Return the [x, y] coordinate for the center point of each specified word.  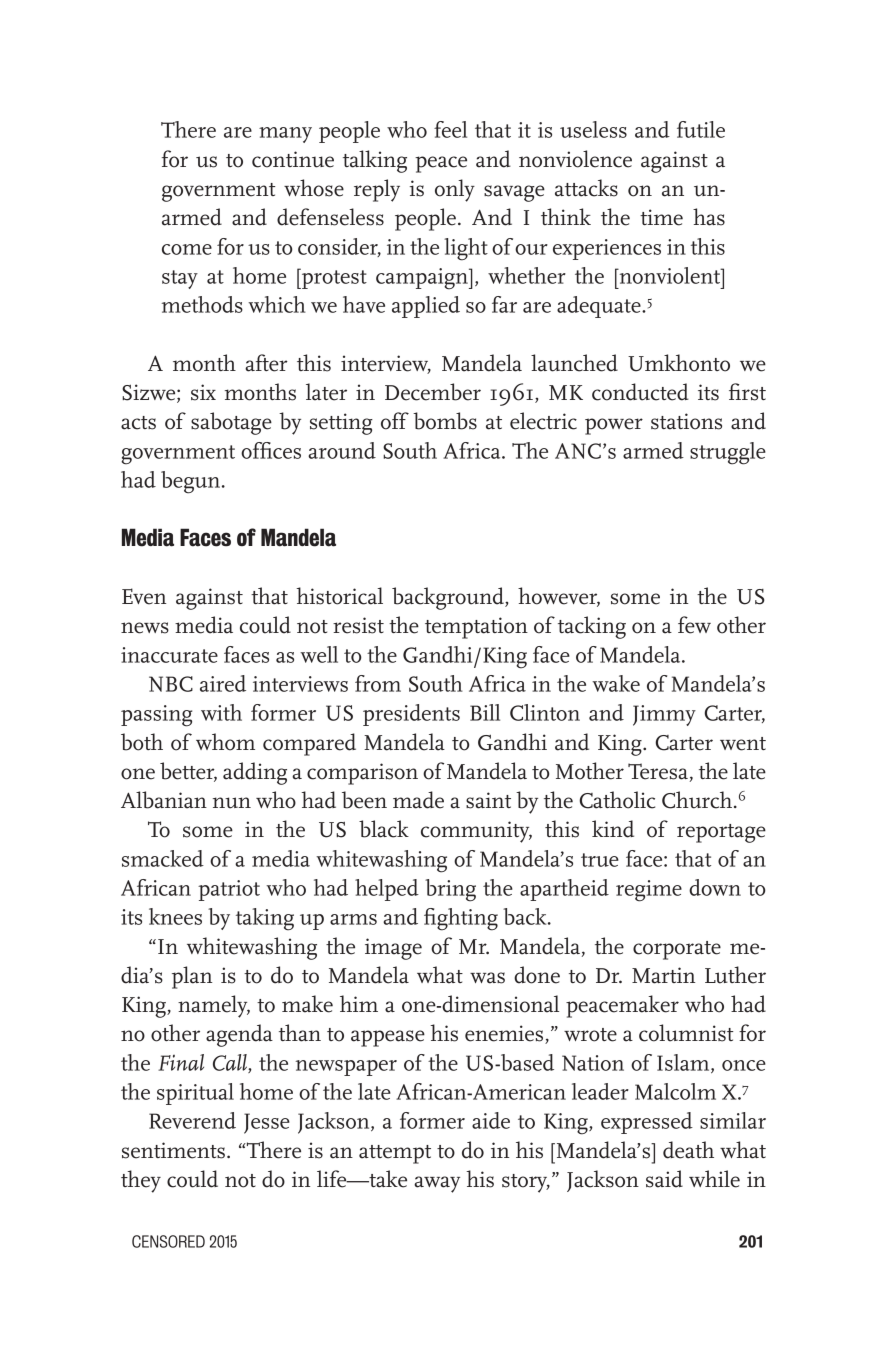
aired [223, 683]
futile [701, 129]
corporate [677, 950]
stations [686, 421]
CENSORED [168, 1241]
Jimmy [664, 715]
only [455, 190]
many [285, 135]
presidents [411, 715]
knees [175, 916]
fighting [461, 919]
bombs [445, 421]
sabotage [231, 423]
